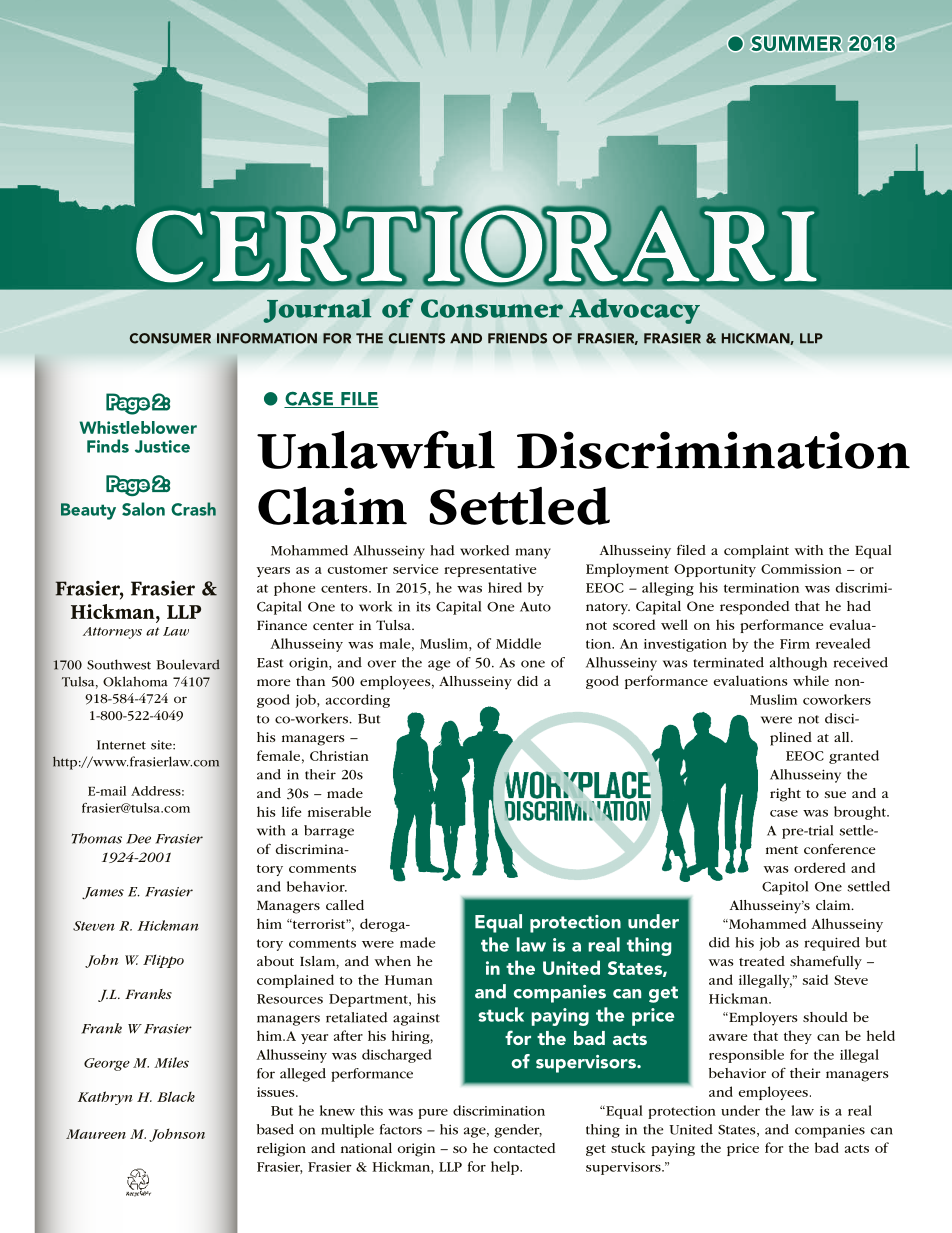  What do you see at coordinates (138, 839) in the screenshot?
I see `Dee` at bounding box center [138, 839].
